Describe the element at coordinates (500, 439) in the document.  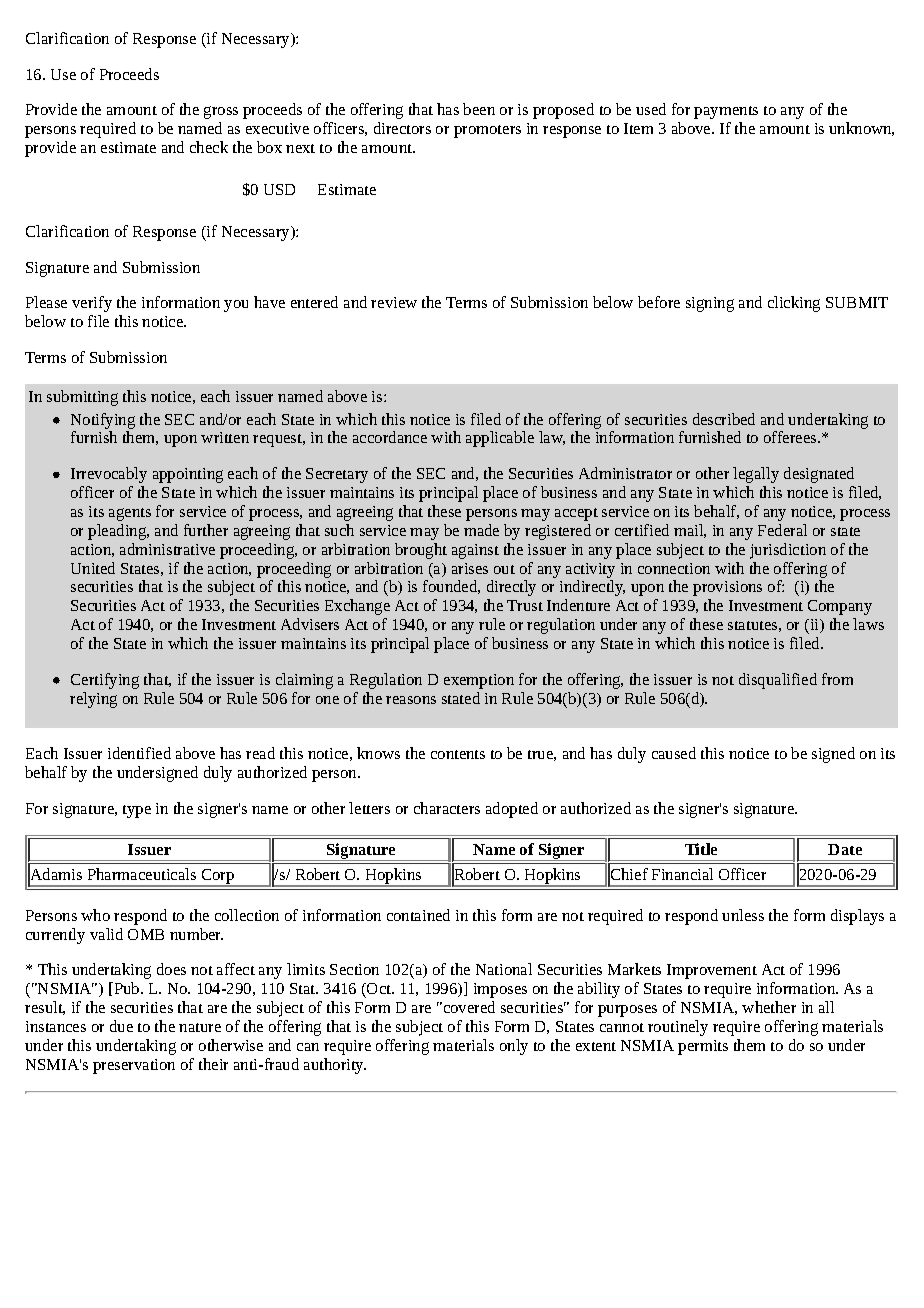
I see `applicable` at that location.
